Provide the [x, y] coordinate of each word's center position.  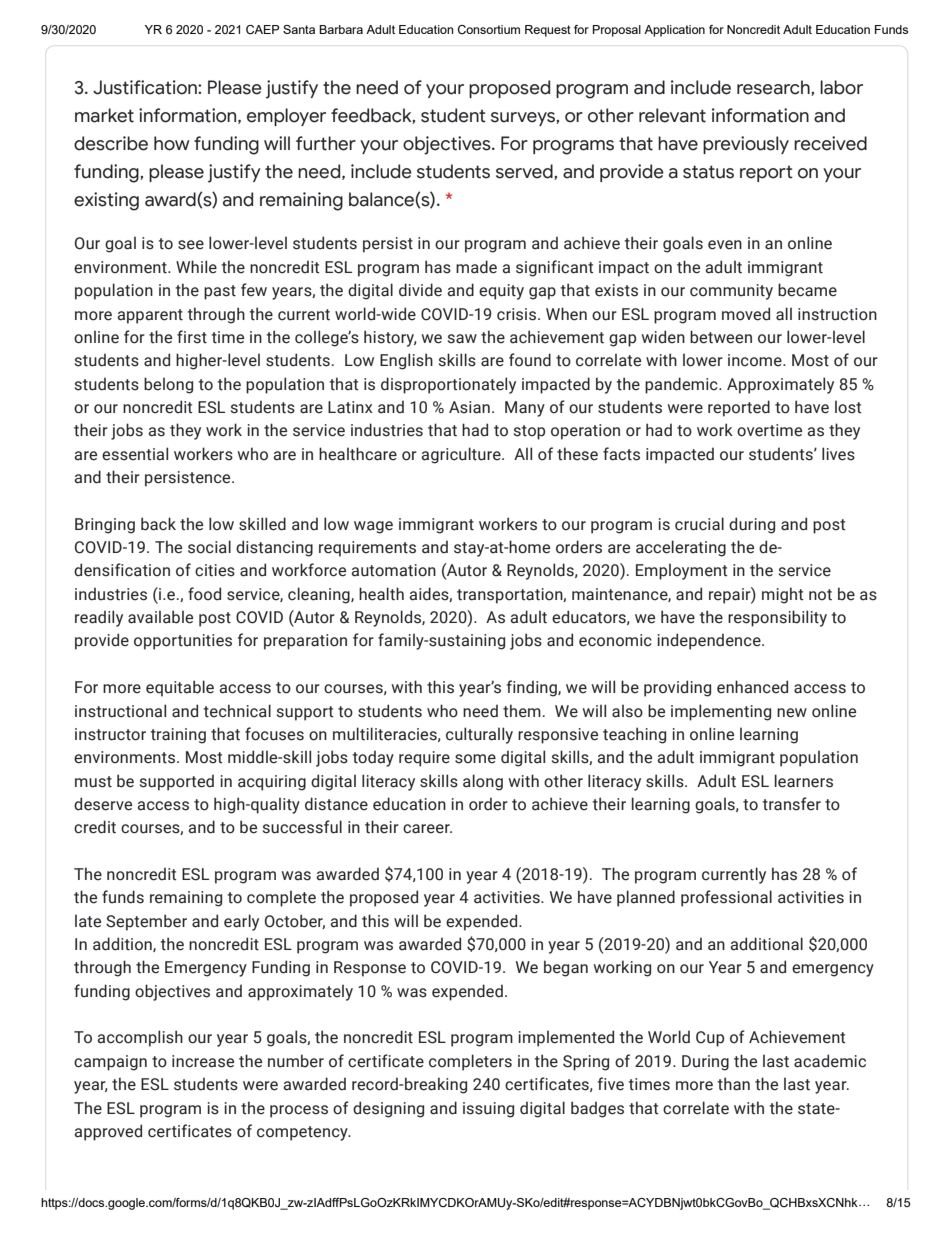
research [774, 88]
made [476, 267]
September [146, 922]
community [731, 292]
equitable [180, 688]
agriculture [462, 455]
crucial [699, 524]
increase [203, 1061]
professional [726, 898]
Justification [146, 87]
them [522, 711]
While [196, 267]
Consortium [489, 29]
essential [135, 454]
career [427, 829]
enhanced [752, 687]
